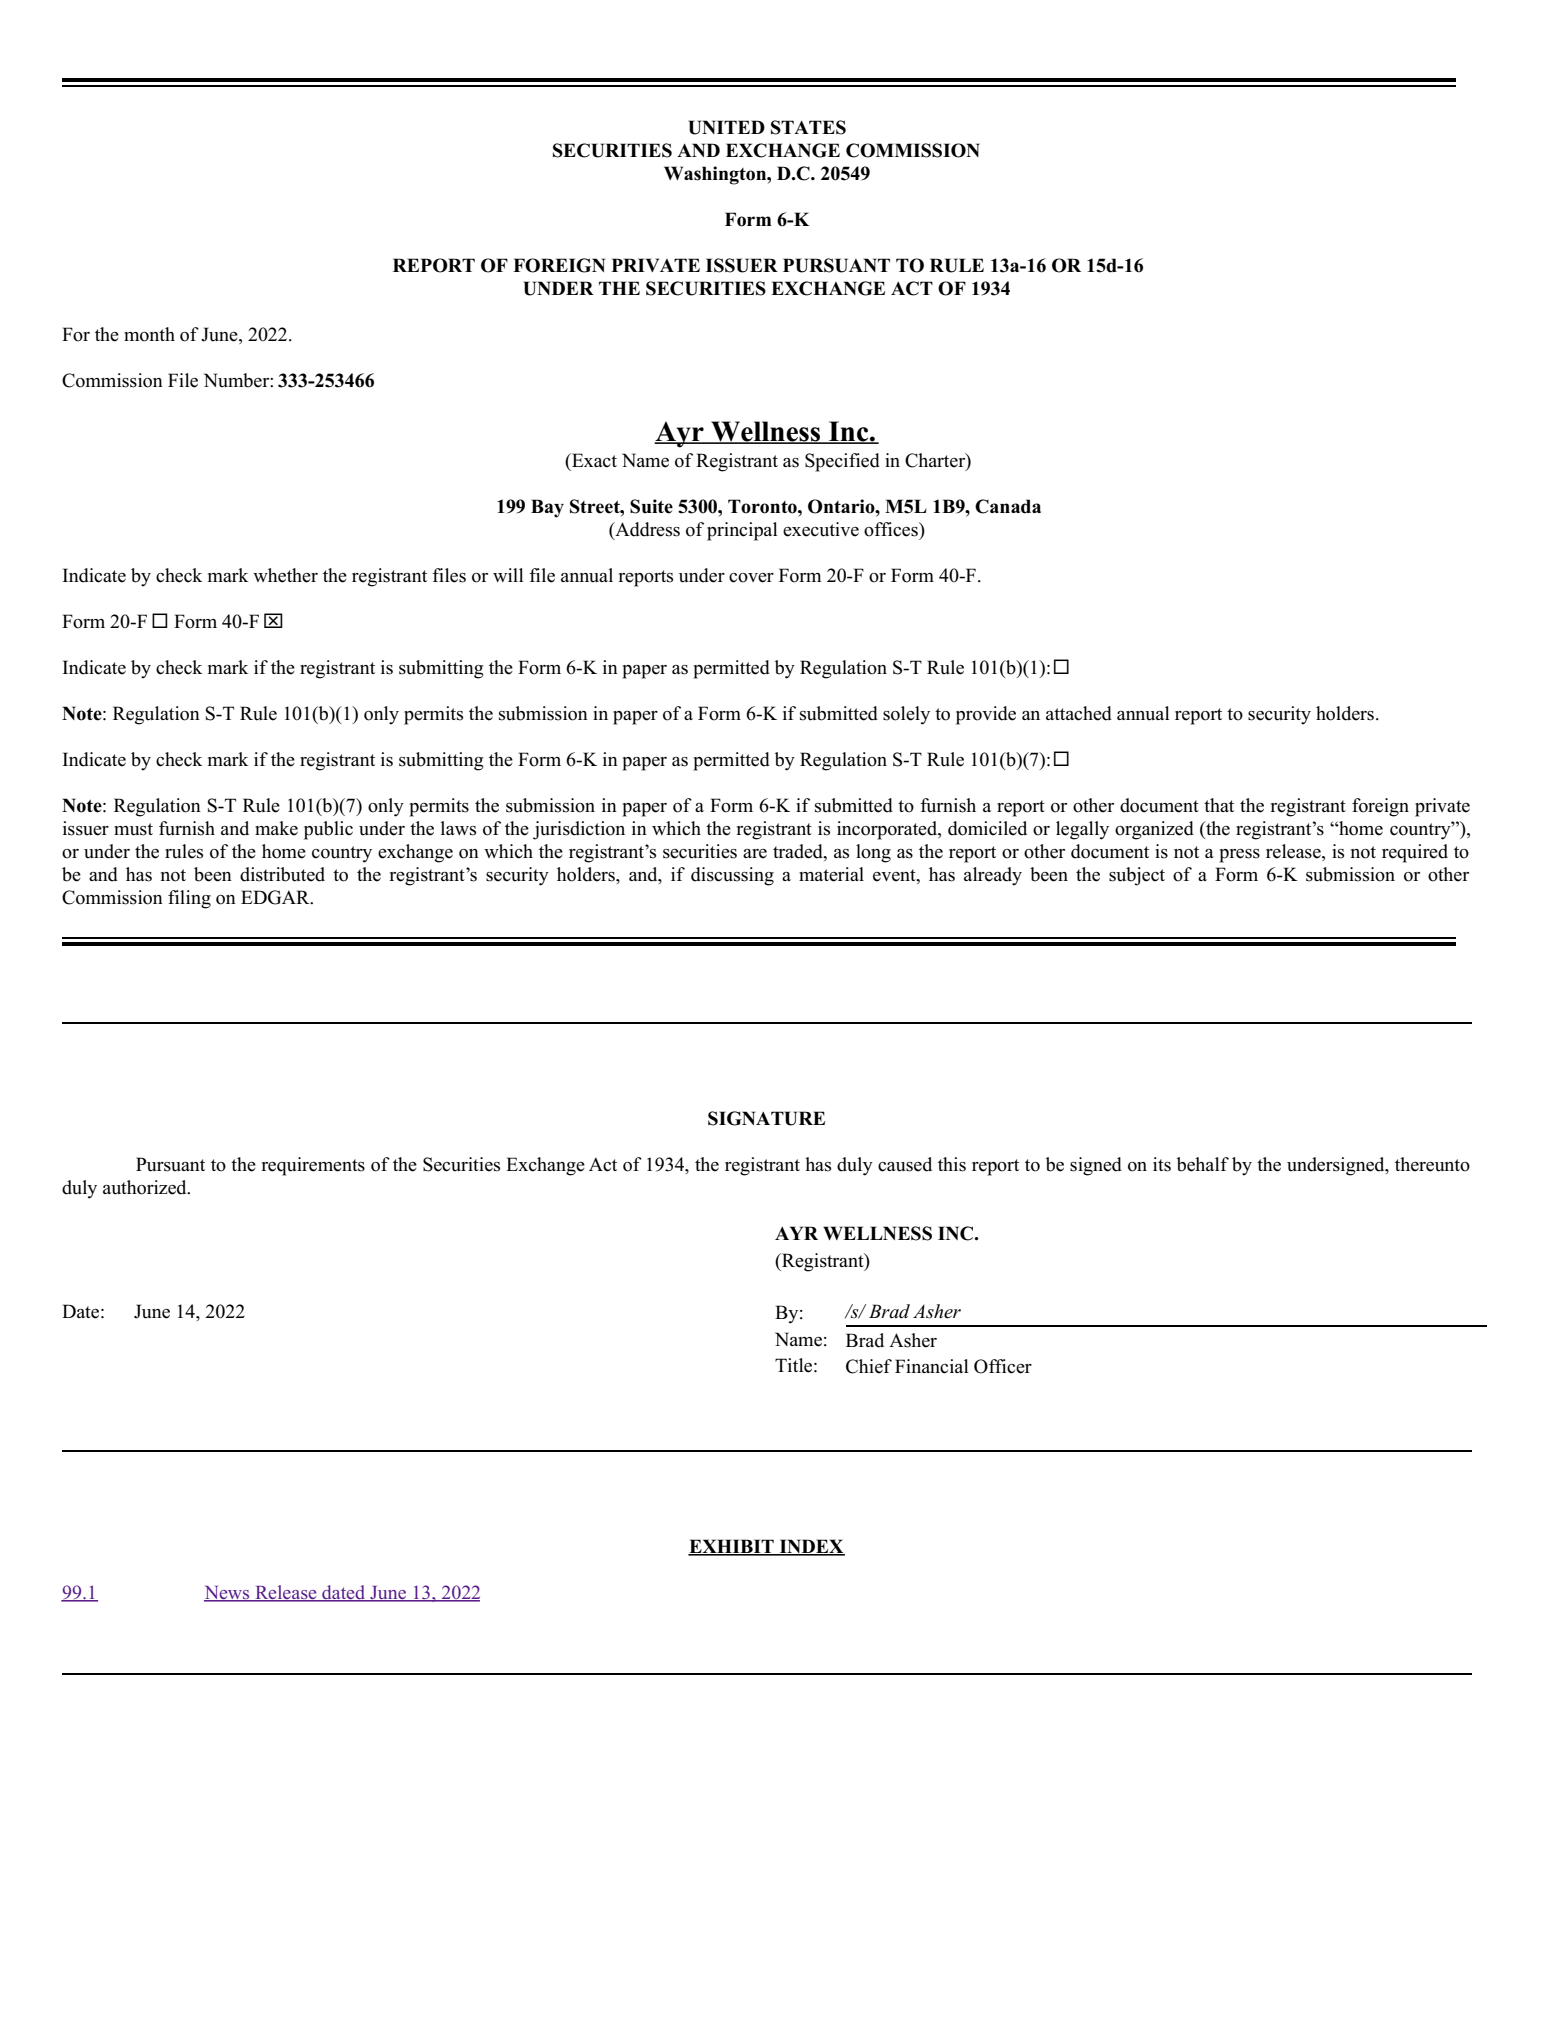 The height and width of the screenshot is (2024, 1564). What do you see at coordinates (808, 127) in the screenshot?
I see `STATES` at bounding box center [808, 127].
